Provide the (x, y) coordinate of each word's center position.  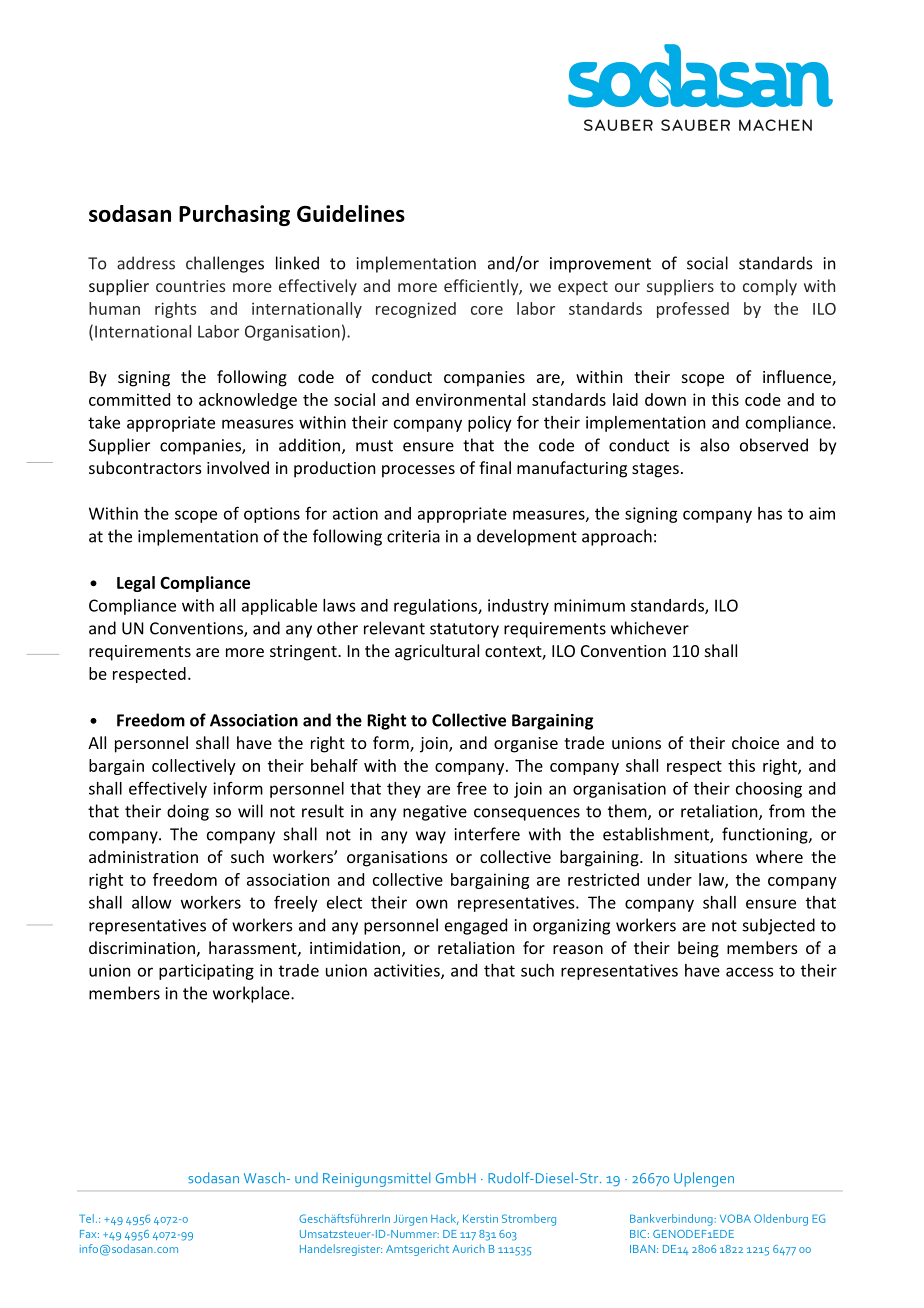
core (487, 310)
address (146, 263)
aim (822, 513)
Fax (89, 1234)
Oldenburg (781, 1220)
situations (710, 857)
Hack (444, 1219)
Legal (136, 584)
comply (770, 287)
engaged (476, 926)
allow (152, 902)
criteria (413, 536)
